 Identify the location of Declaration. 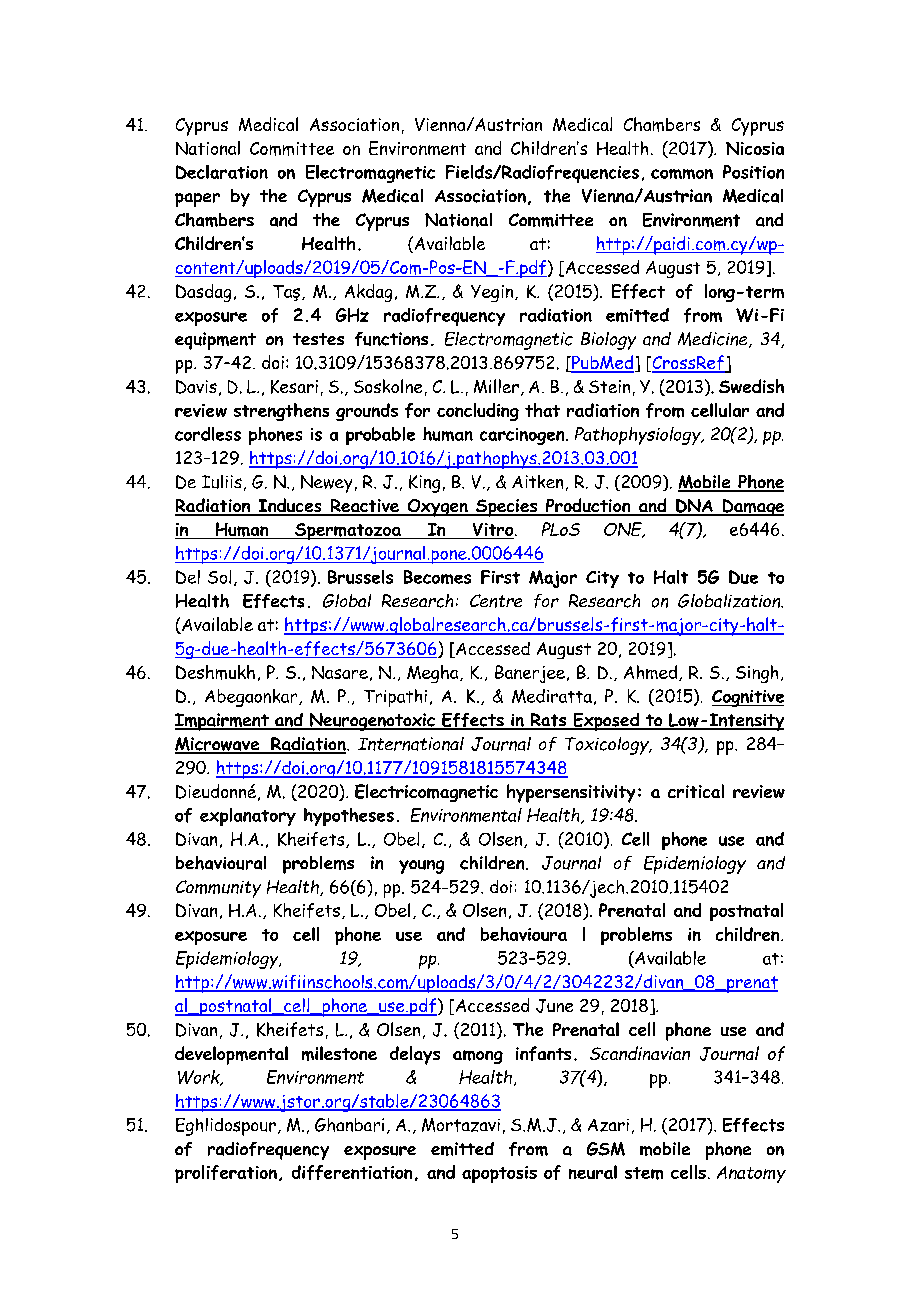
(222, 172).
